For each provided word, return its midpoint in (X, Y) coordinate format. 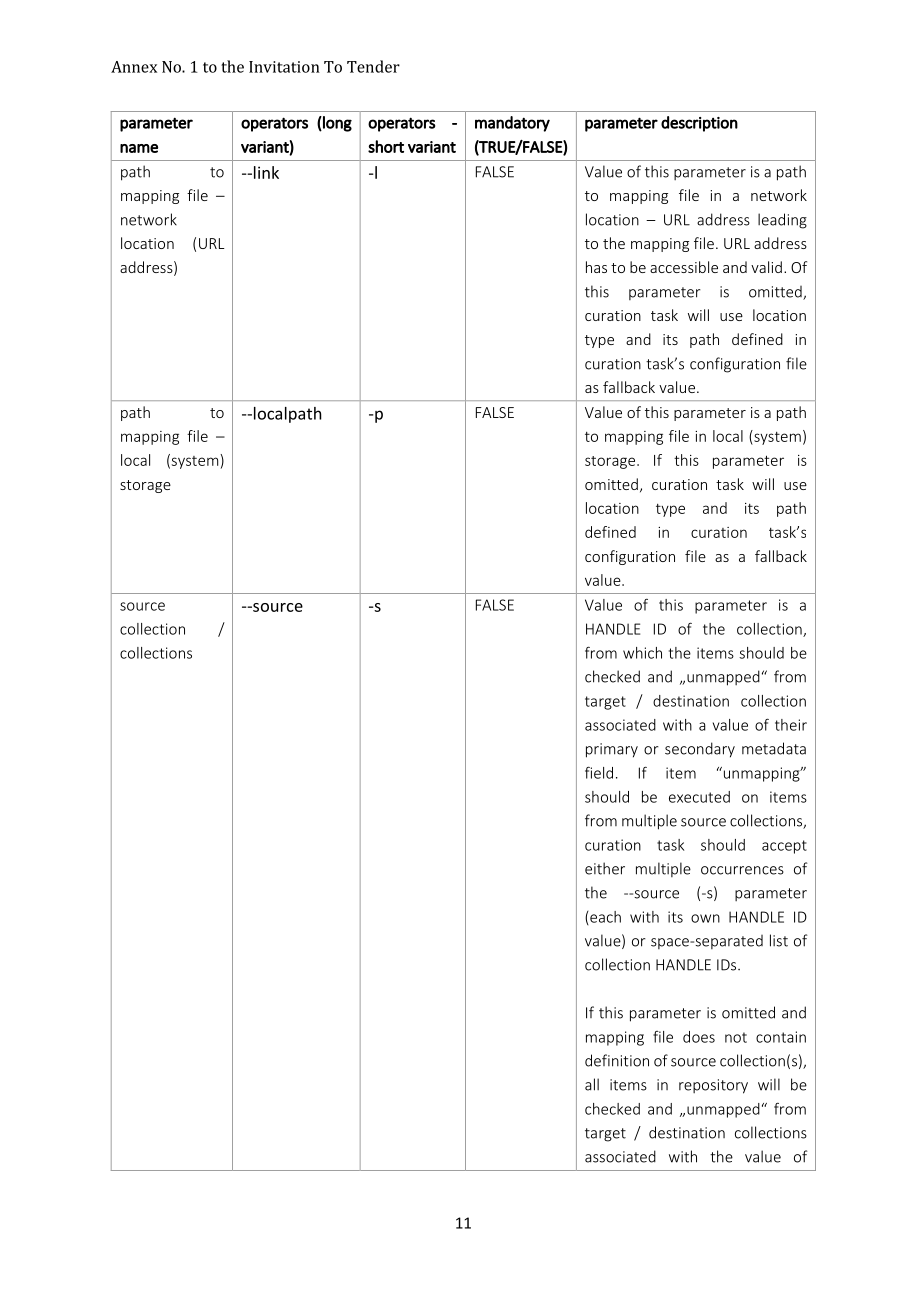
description (699, 124)
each (604, 918)
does (699, 1037)
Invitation (284, 67)
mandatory (512, 124)
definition (617, 1060)
